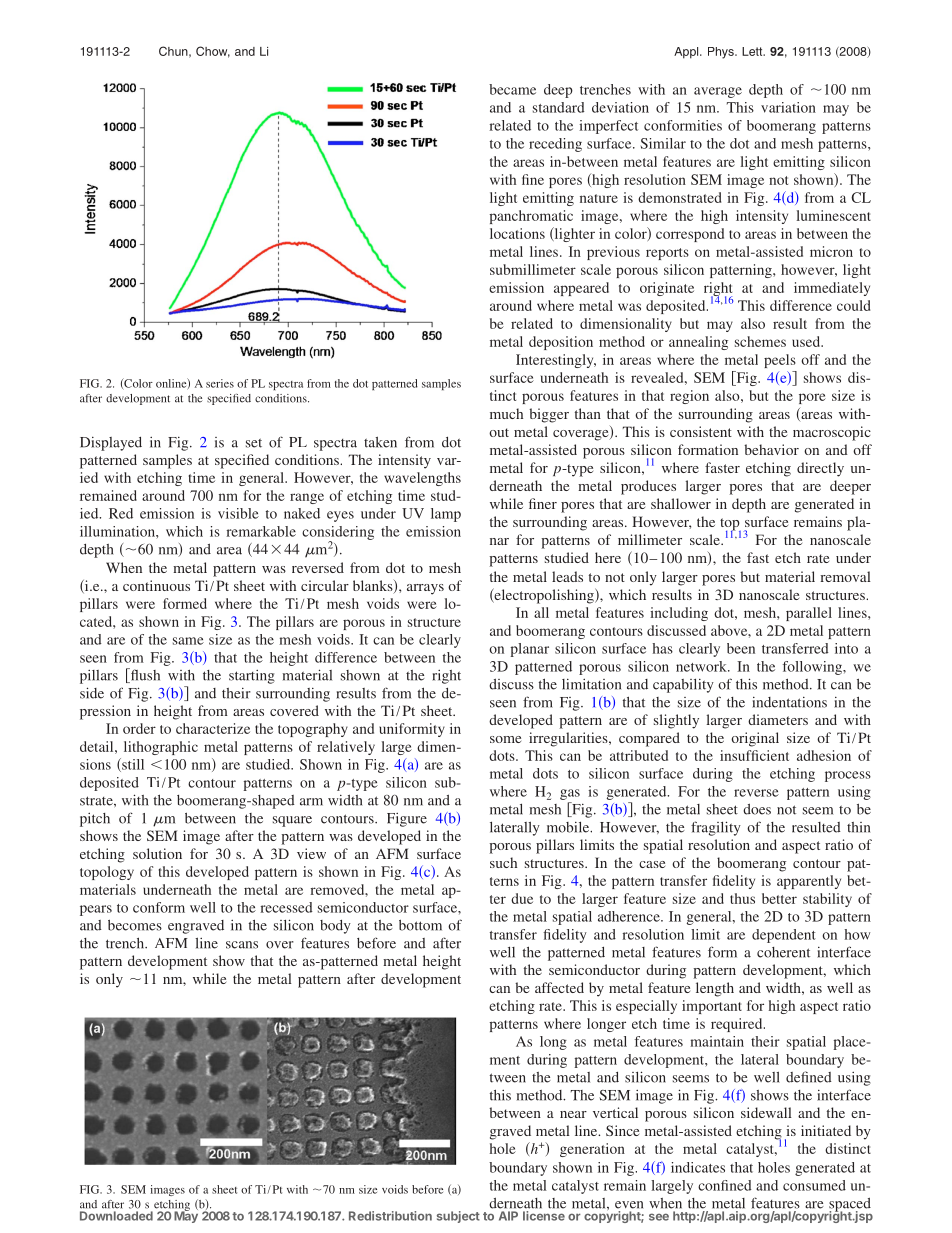 This screenshot has width=952, height=1233. Describe the element at coordinates (780, 361) in the screenshot. I see `peels` at that location.
